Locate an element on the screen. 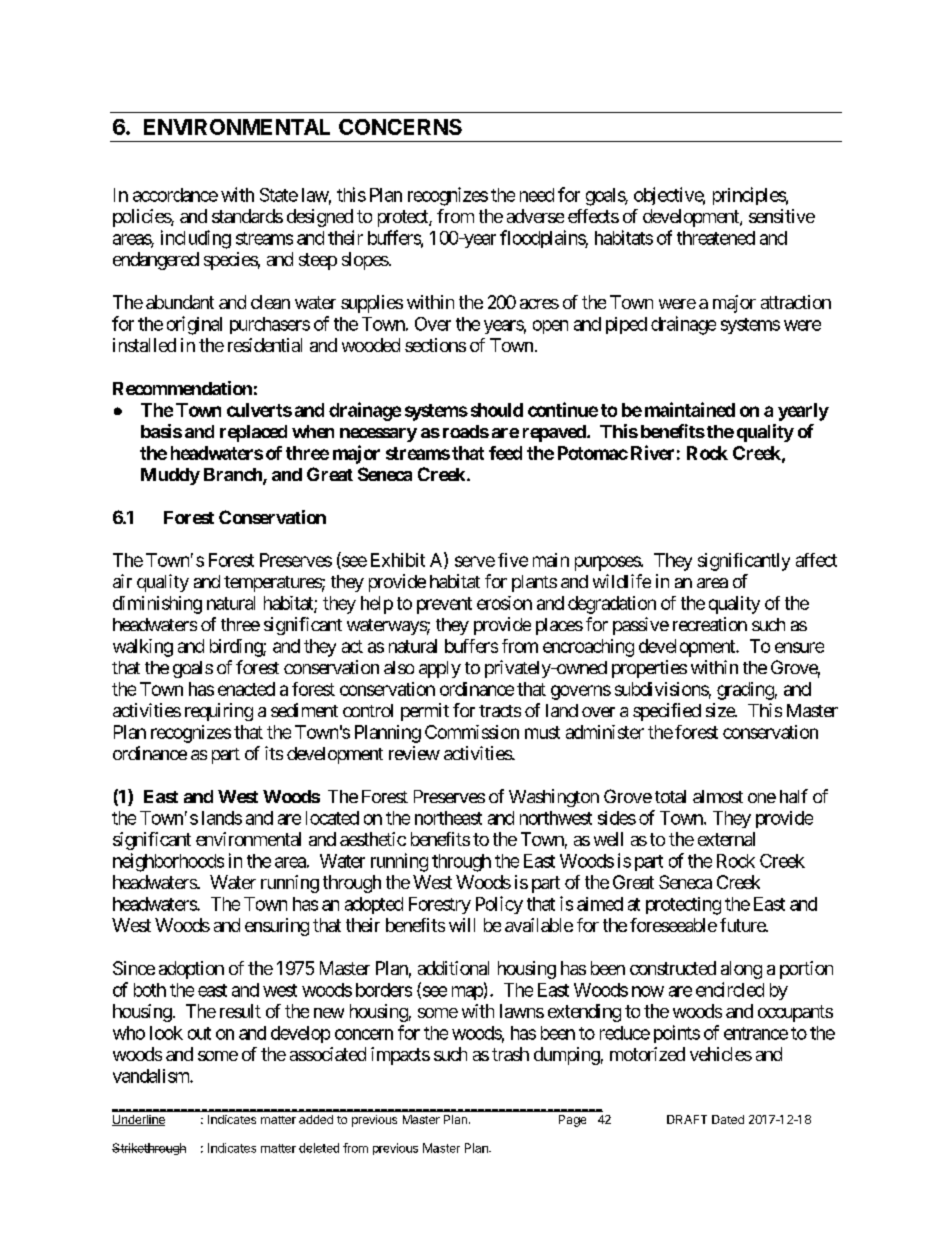 This screenshot has width=952, height=1233. five is located at coordinates (513, 560).
